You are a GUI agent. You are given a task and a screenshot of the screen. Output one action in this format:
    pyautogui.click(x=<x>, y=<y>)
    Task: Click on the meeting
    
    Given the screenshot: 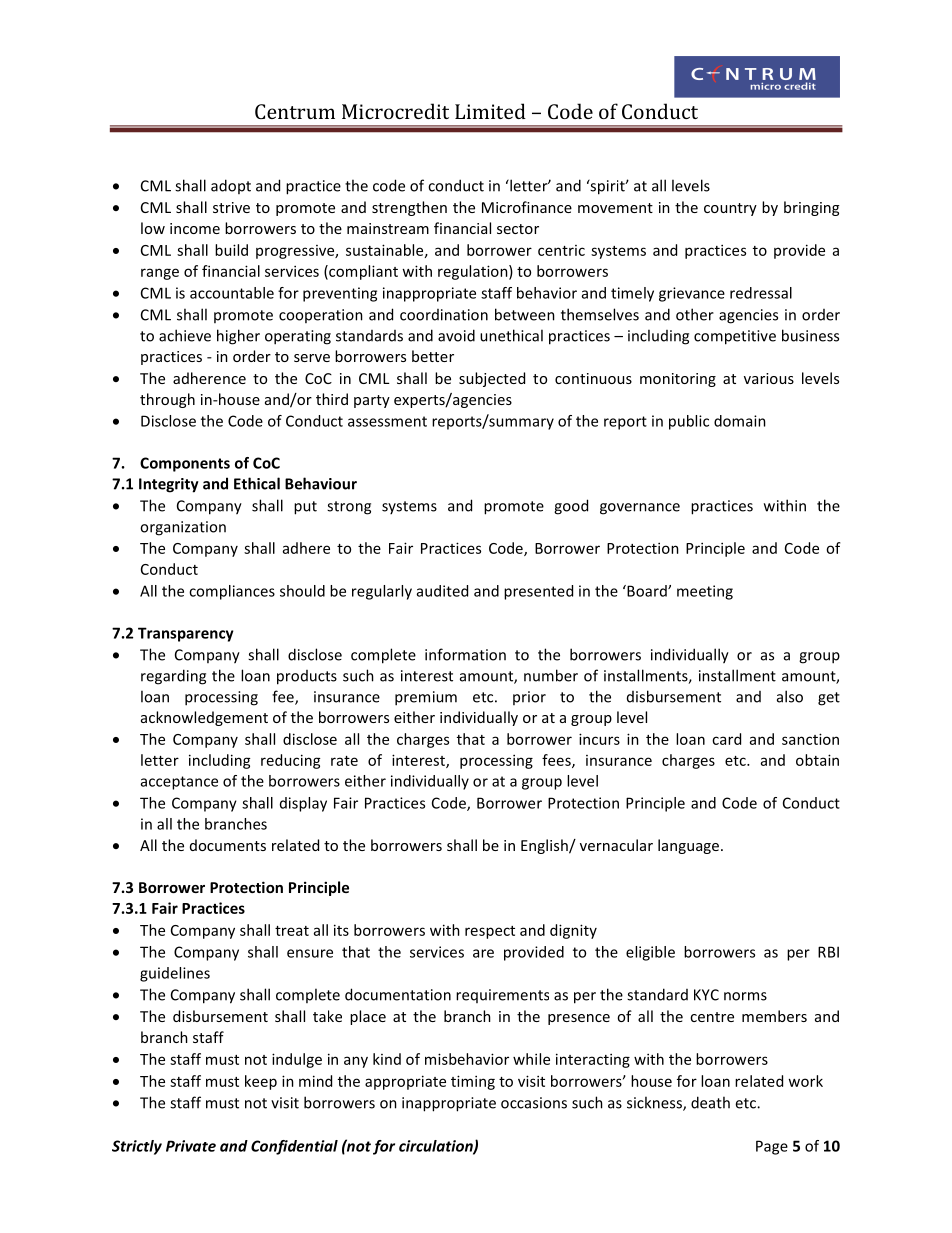 What is the action you would take?
    pyautogui.click(x=705, y=592)
